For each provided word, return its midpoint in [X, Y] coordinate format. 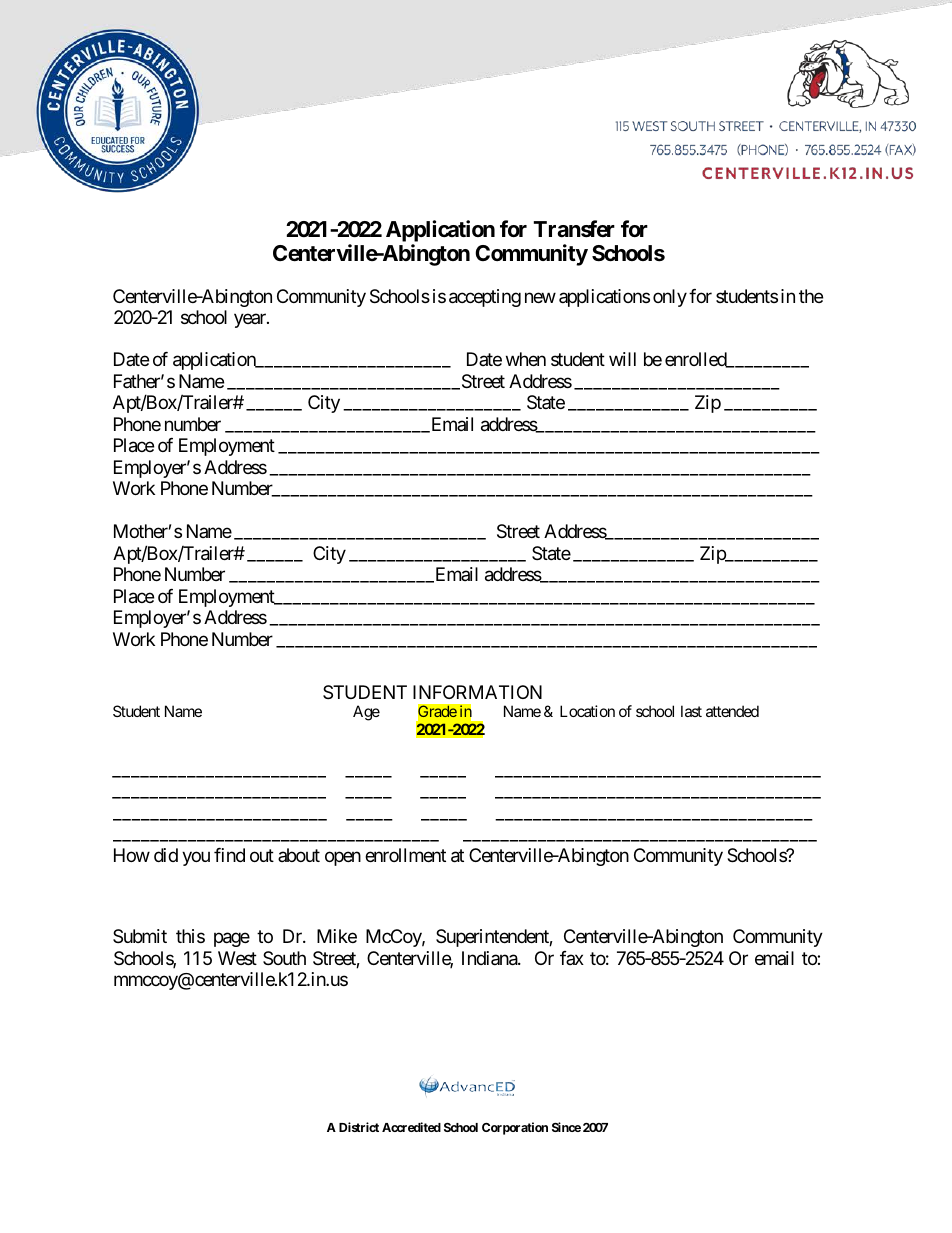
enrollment [405, 855]
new [540, 298]
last [691, 711]
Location [587, 711]
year [251, 321]
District [359, 1127]
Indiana [490, 958]
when [526, 359]
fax [572, 958]
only [670, 298]
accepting [485, 298]
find [229, 855]
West [237, 958]
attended [732, 711]
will [622, 359]
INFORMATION [477, 692]
